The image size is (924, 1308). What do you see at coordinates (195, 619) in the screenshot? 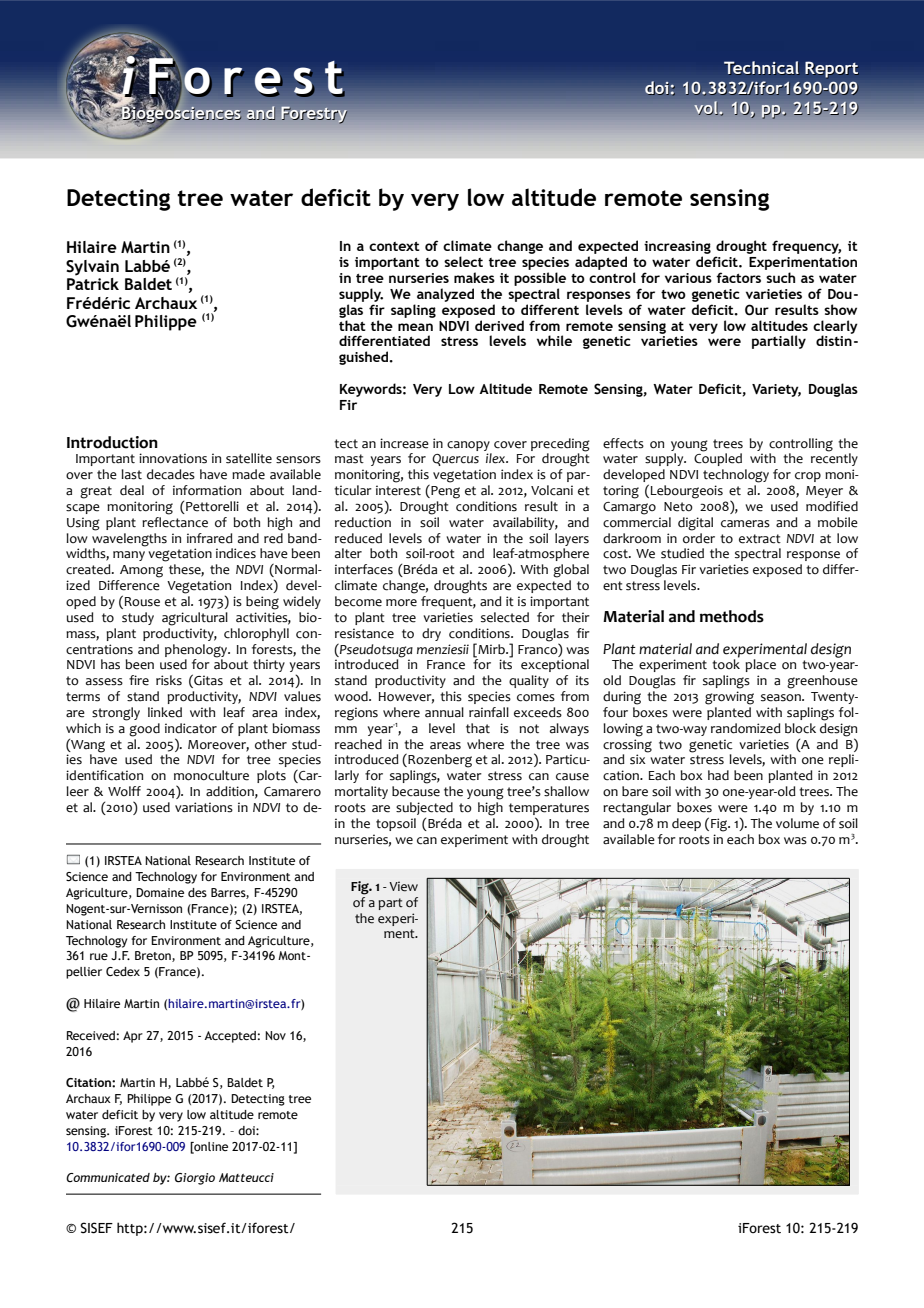
I see `agricultural` at bounding box center [195, 619].
